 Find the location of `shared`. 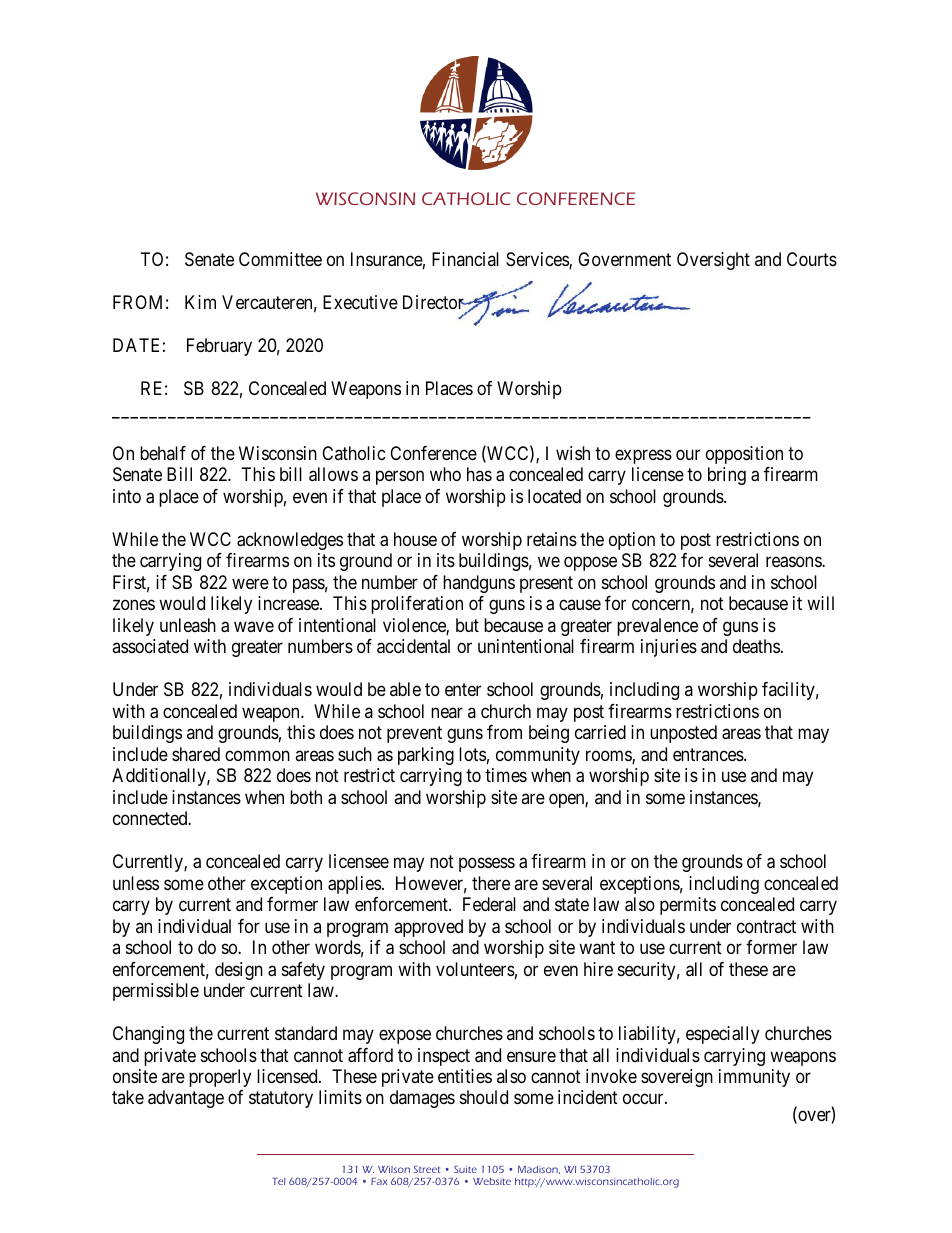

shared is located at coordinates (196, 754).
